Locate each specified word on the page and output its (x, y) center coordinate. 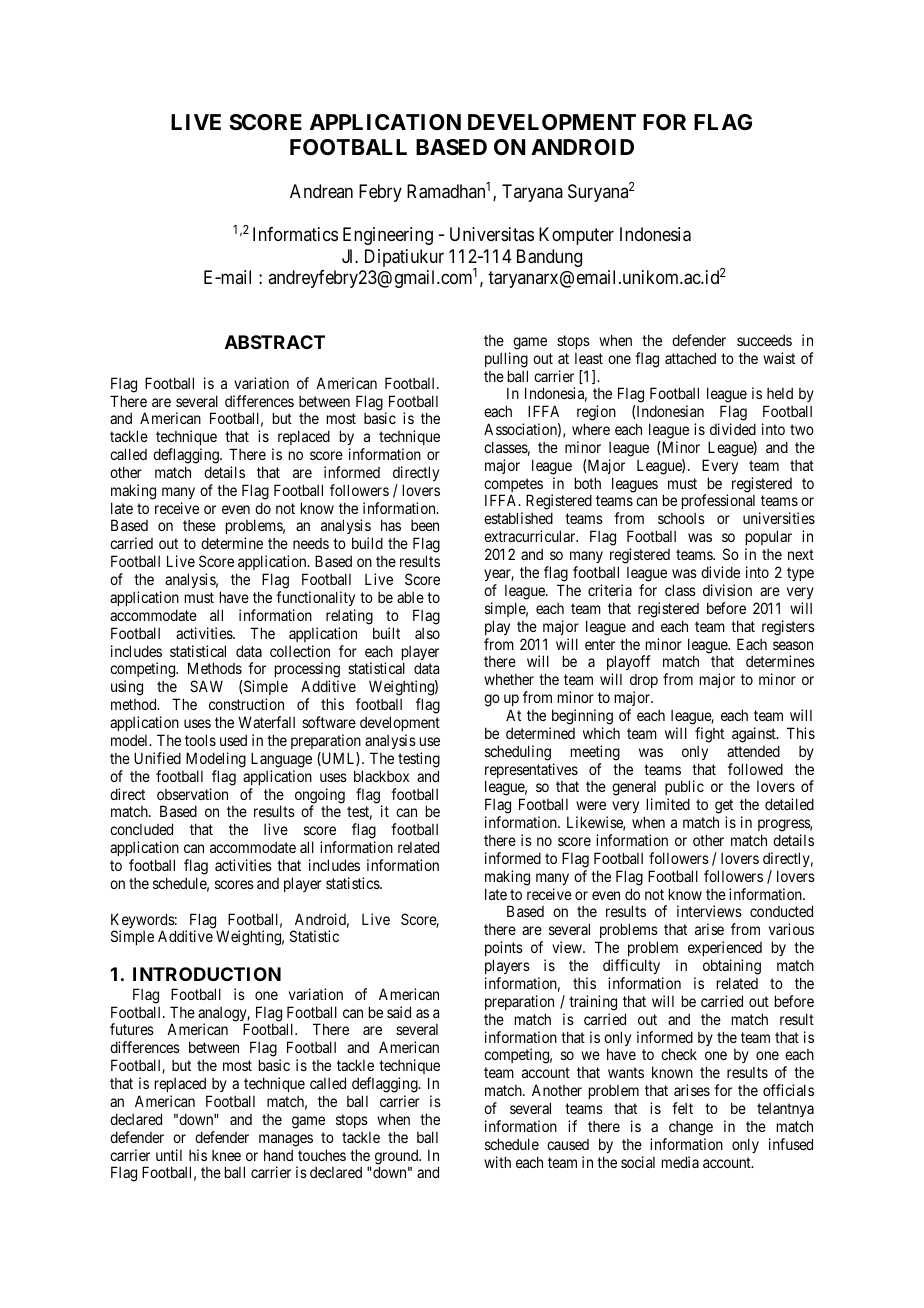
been (425, 525)
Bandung (549, 258)
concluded (141, 829)
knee (226, 1155)
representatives (531, 772)
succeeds (764, 340)
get (723, 808)
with (497, 1162)
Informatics (295, 234)
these (199, 525)
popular (768, 539)
